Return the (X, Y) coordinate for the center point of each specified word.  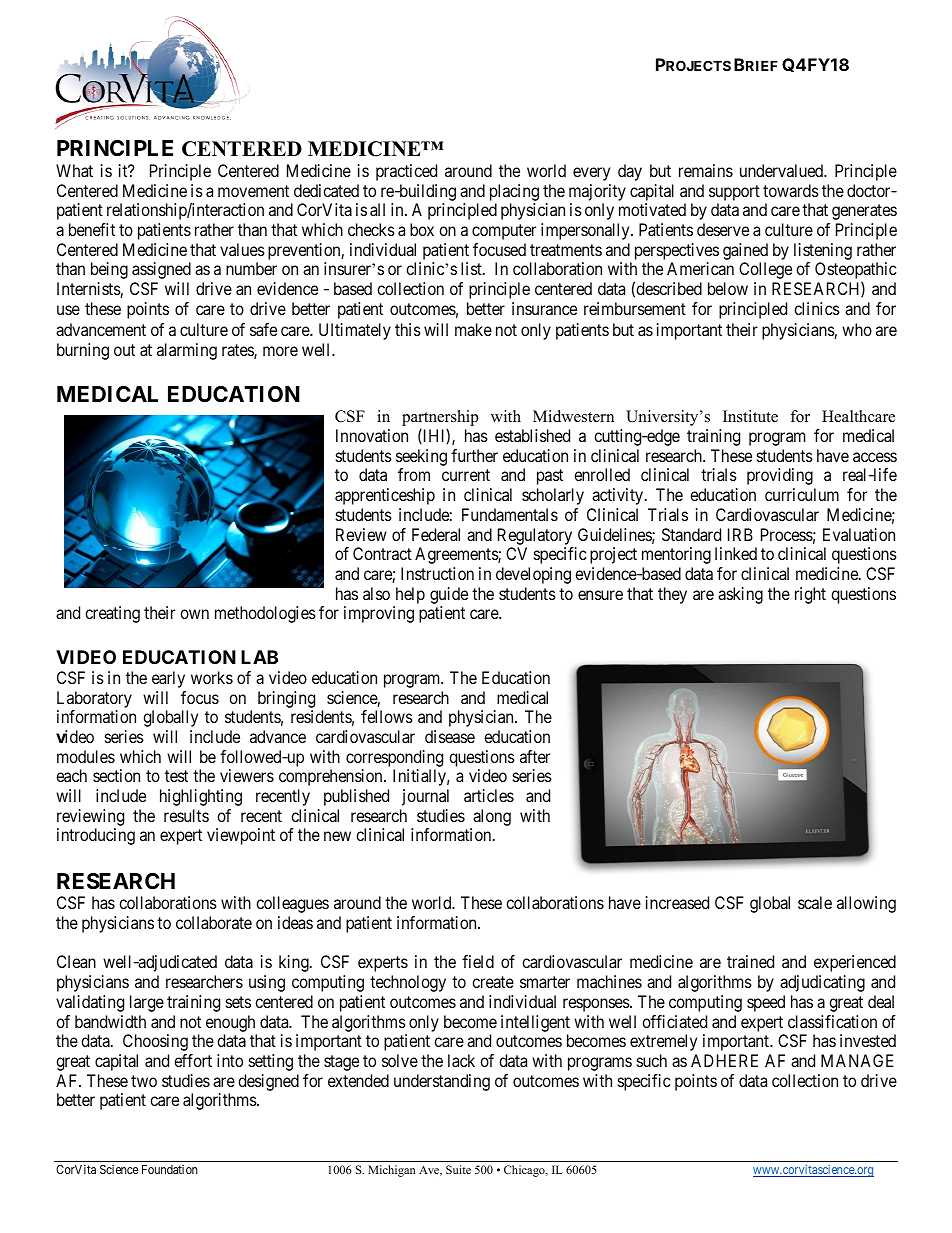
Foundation (170, 1169)
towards (791, 190)
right (810, 595)
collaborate (214, 922)
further (474, 455)
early (168, 679)
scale (815, 902)
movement (253, 191)
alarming (187, 351)
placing (514, 194)
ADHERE (724, 1060)
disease (450, 736)
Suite (458, 1169)
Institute (750, 416)
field (478, 961)
